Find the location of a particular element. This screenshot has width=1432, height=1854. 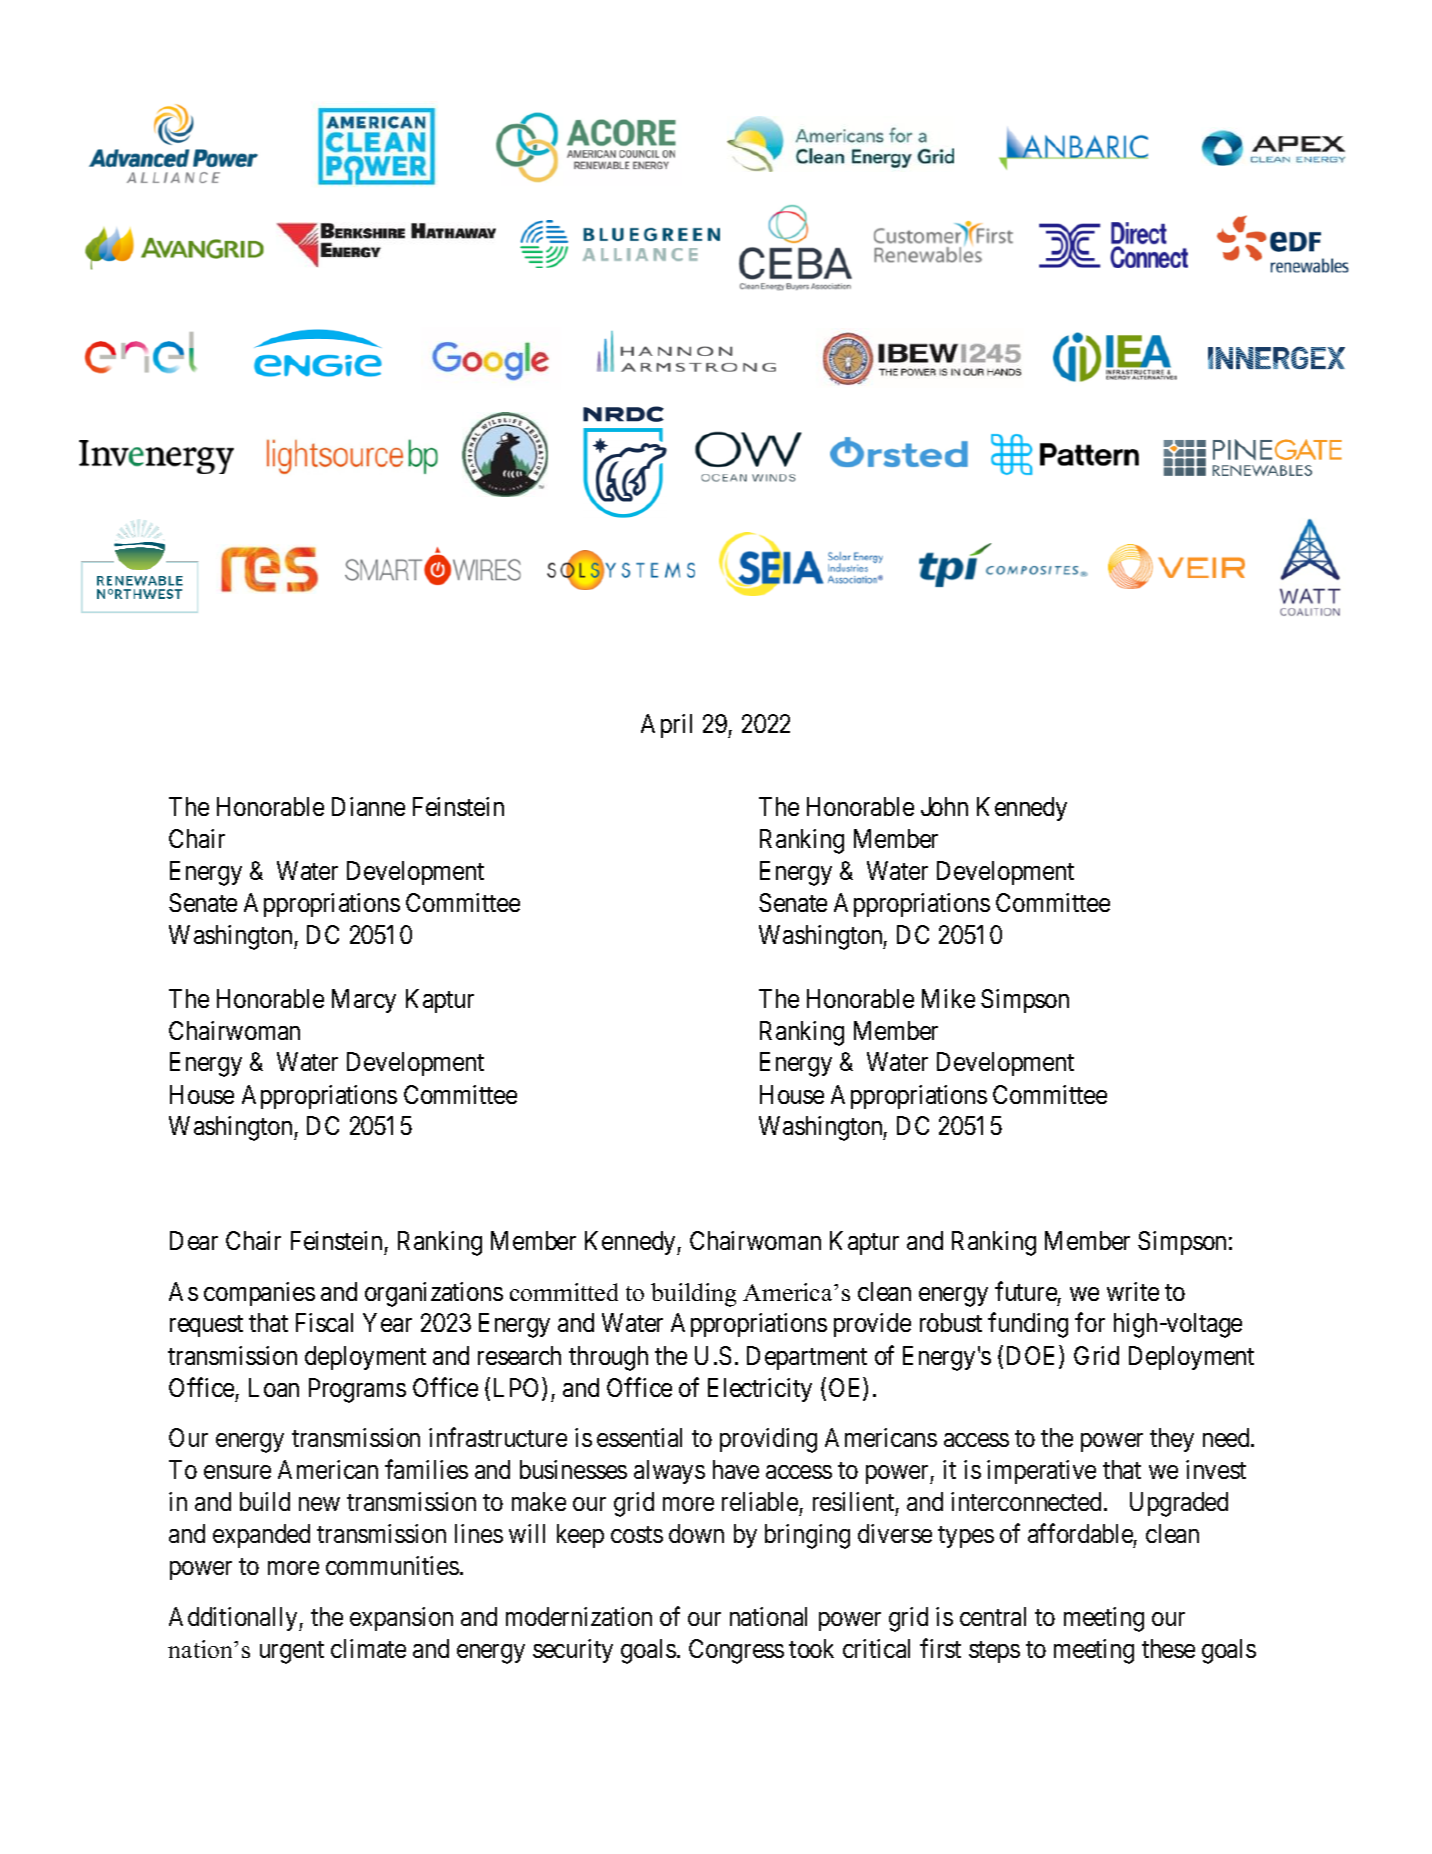

John is located at coordinates (944, 806).
